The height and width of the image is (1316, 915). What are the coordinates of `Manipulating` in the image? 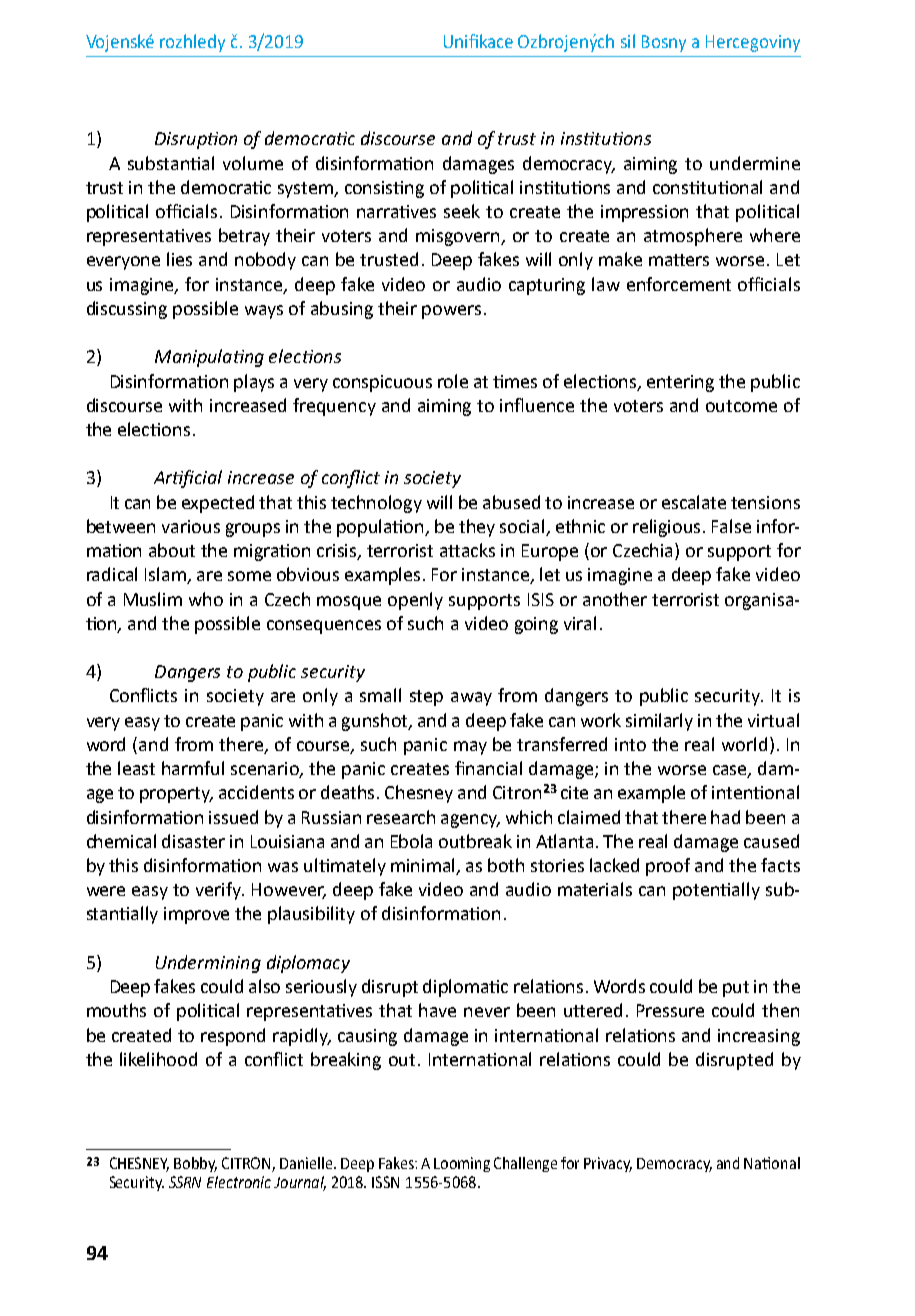 It's located at (209, 358).
